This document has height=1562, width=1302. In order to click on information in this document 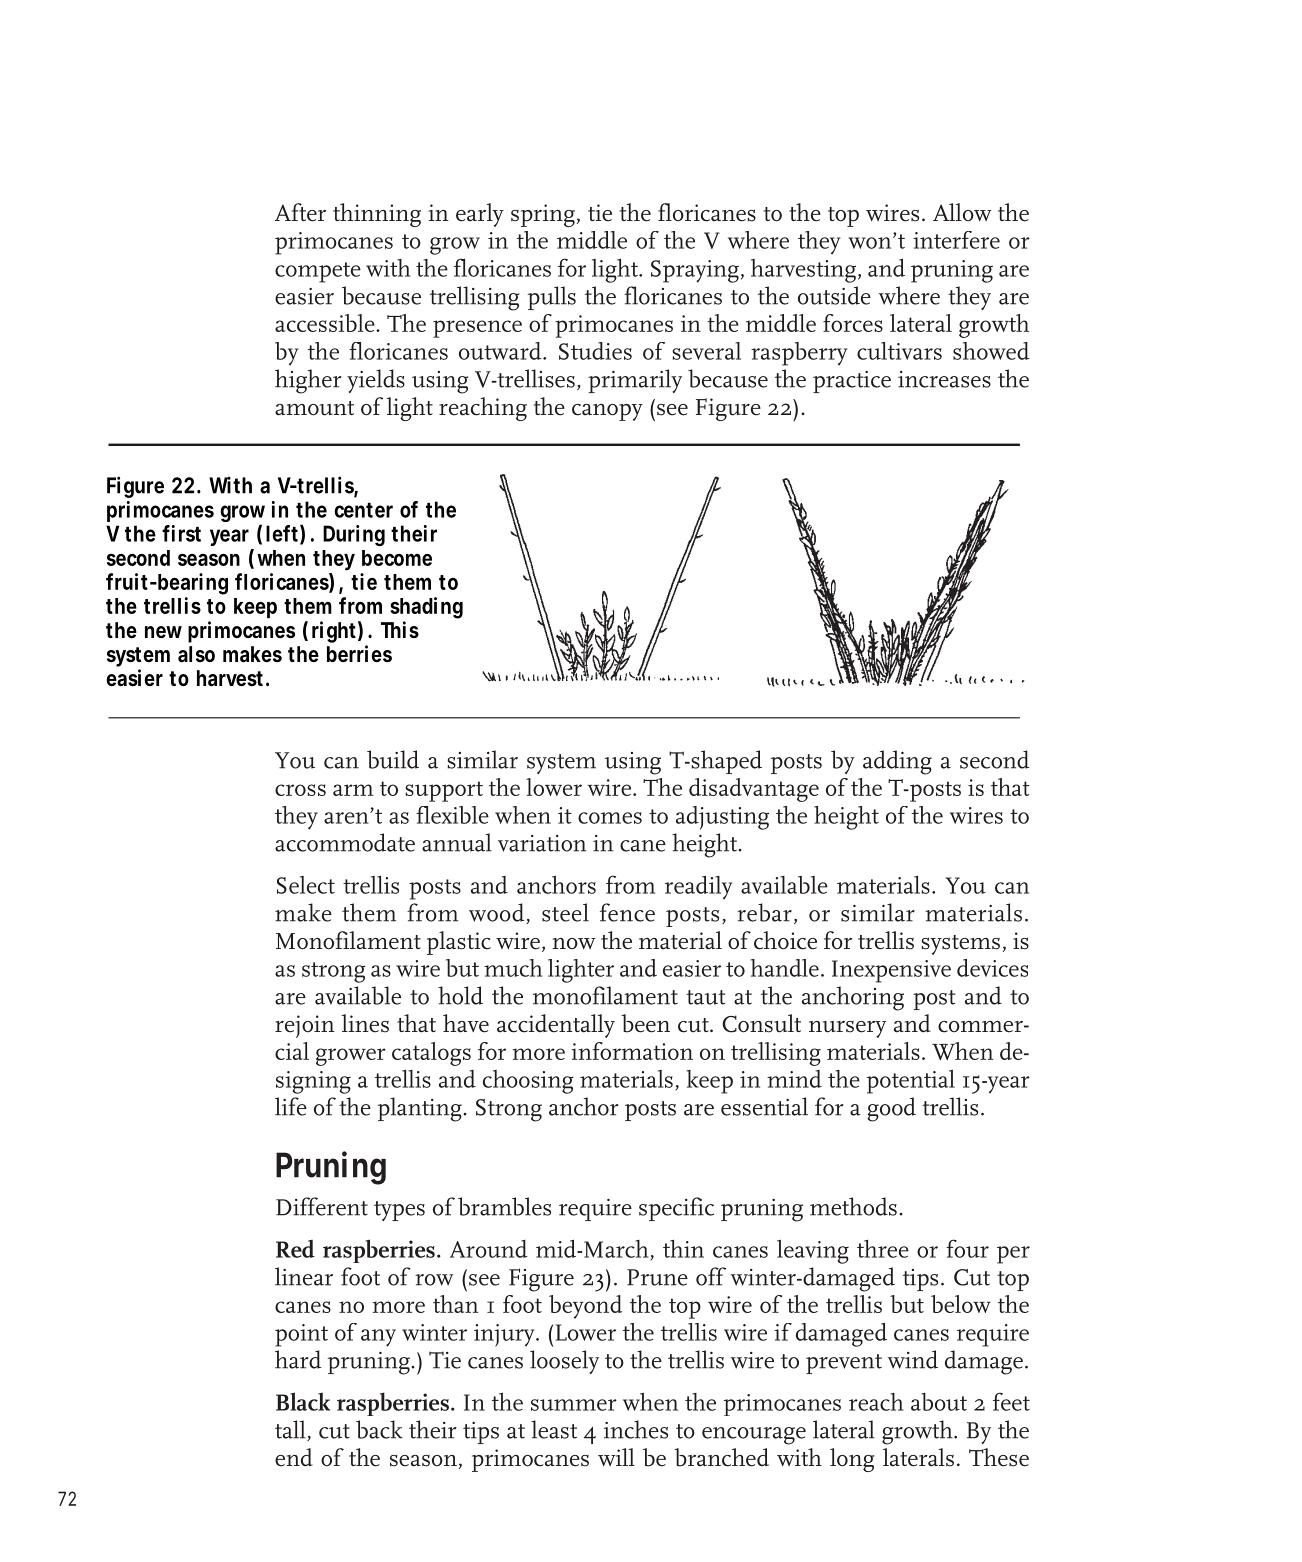, I will do `click(632, 1051)`.
